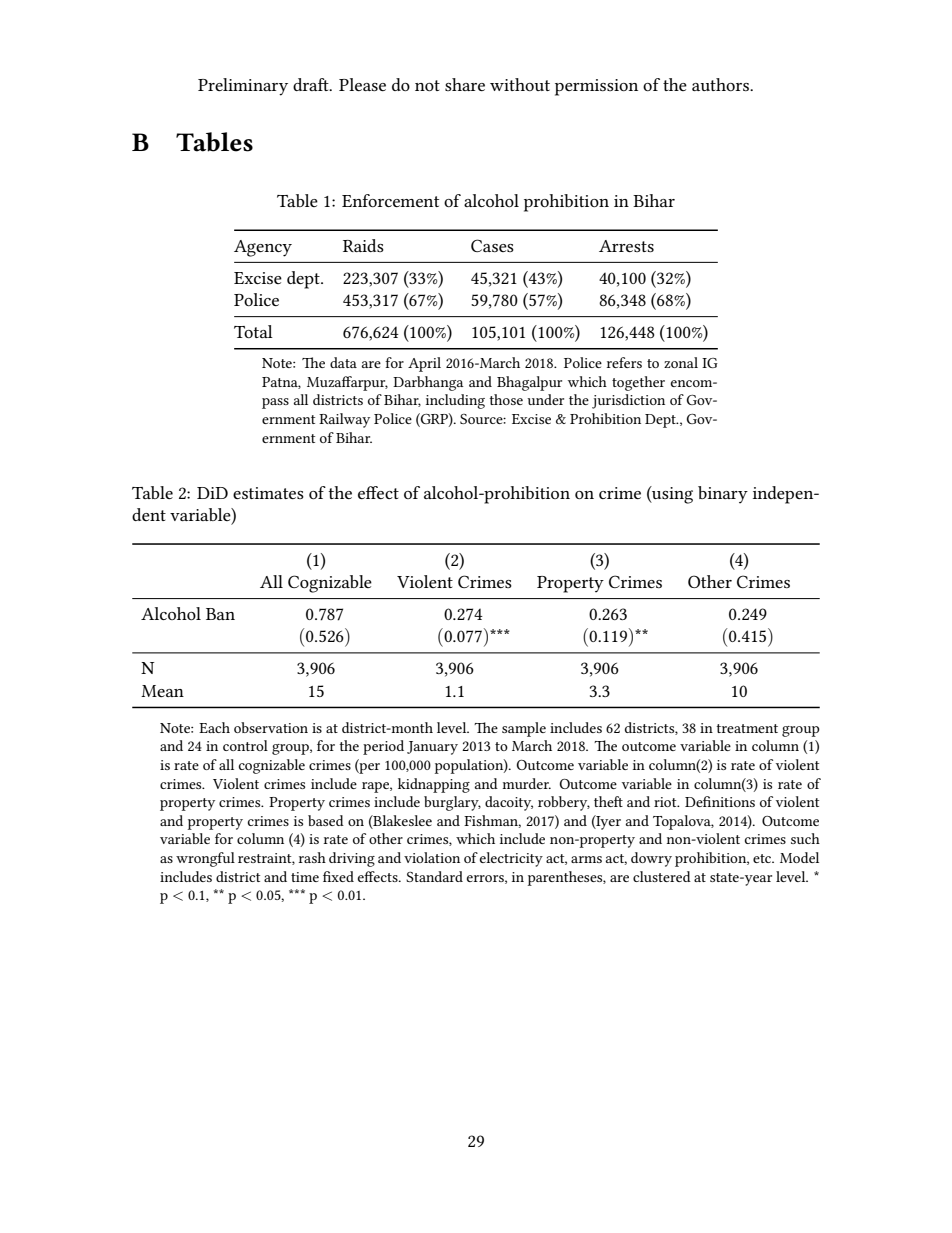 This page has width=952, height=1233. What do you see at coordinates (243, 87) in the page?
I see `Preliminary` at bounding box center [243, 87].
